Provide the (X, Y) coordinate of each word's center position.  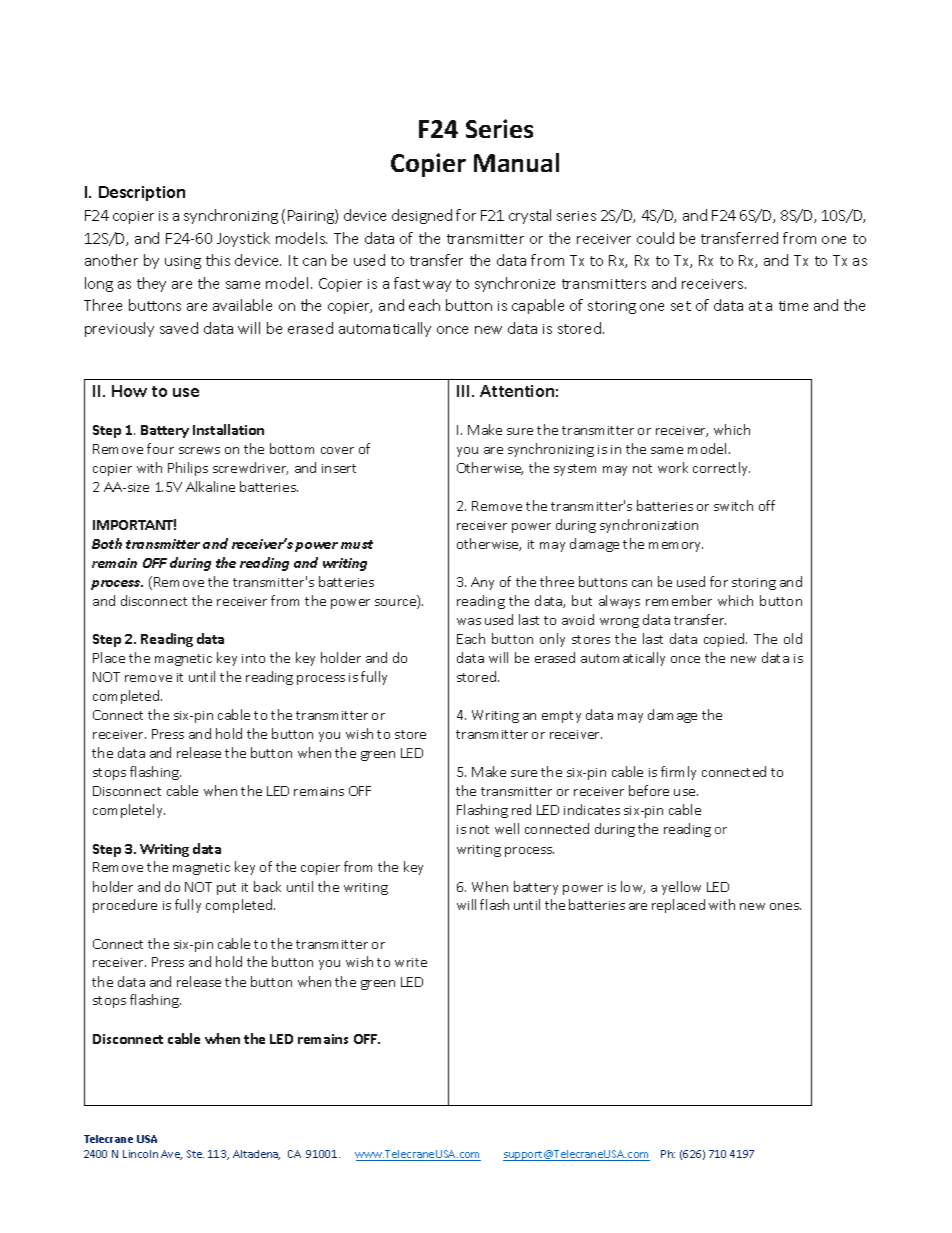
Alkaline (210, 486)
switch (733, 505)
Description (142, 193)
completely (129, 811)
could (655, 238)
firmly (678, 773)
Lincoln (140, 1154)
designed (422, 216)
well (507, 828)
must (357, 544)
